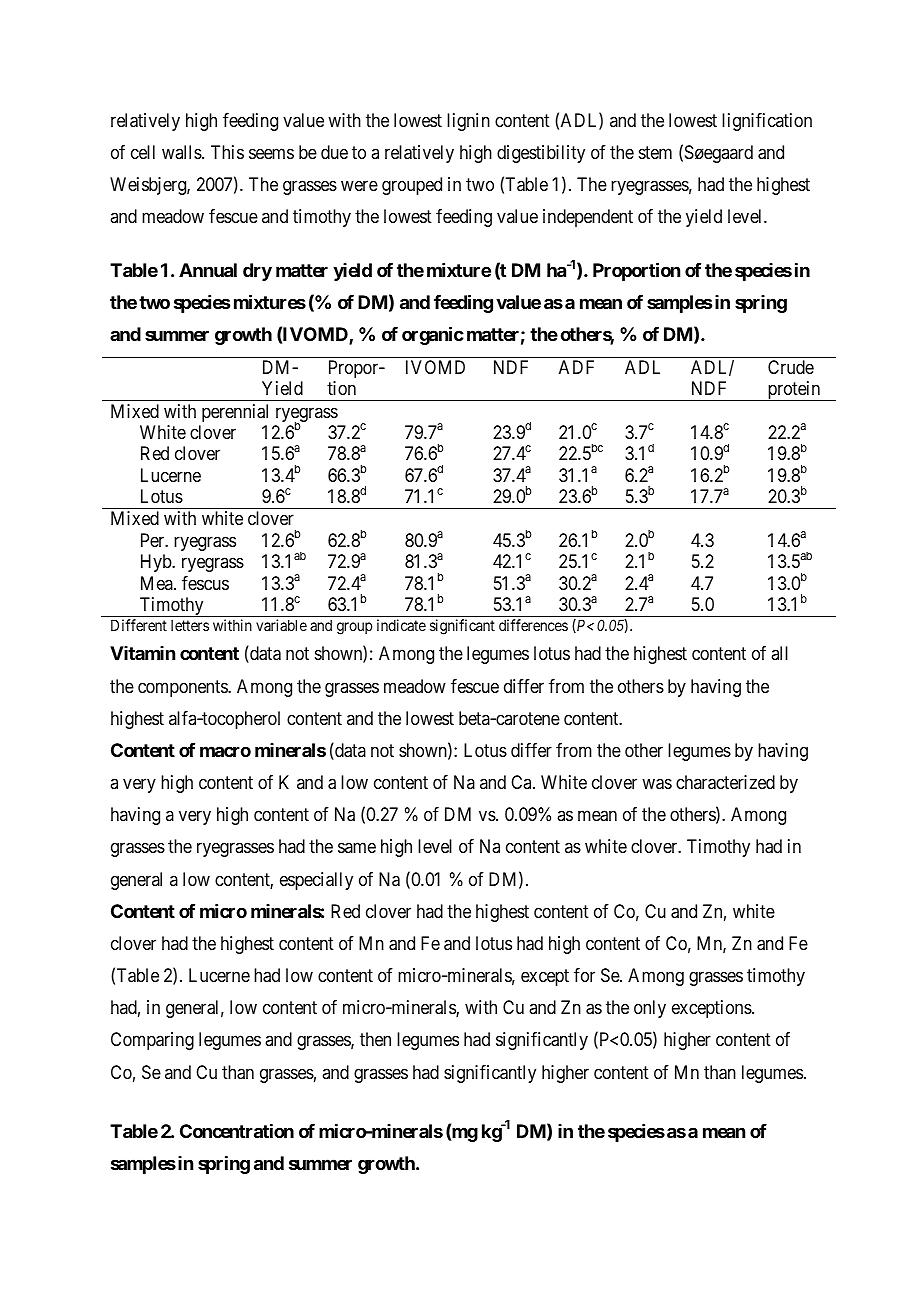 The image size is (924, 1308). Describe the element at coordinates (655, 152) in the screenshot. I see `stem` at that location.
